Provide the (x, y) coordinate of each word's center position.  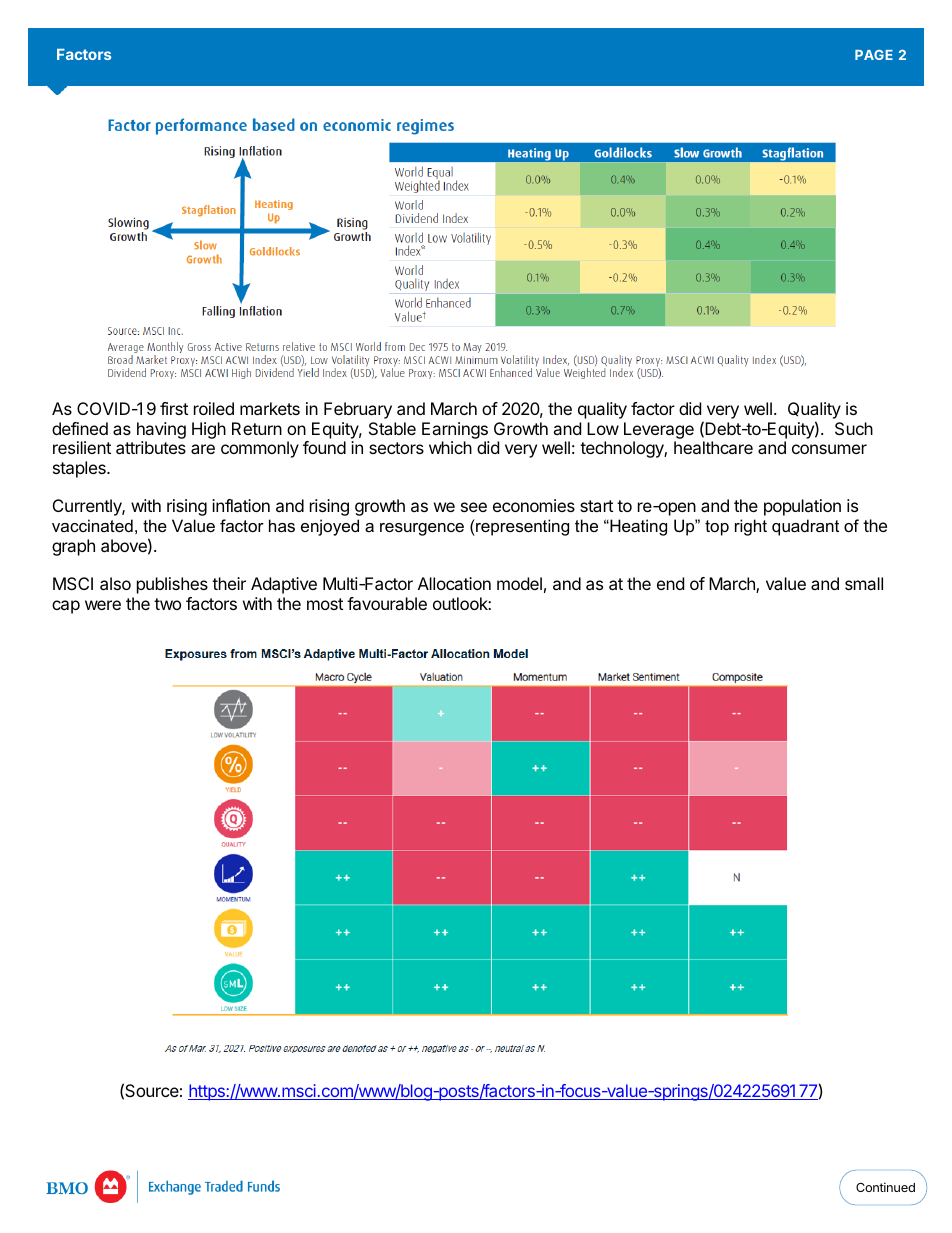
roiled (214, 408)
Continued (885, 1187)
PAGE (874, 55)
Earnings (455, 430)
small (864, 583)
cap (66, 607)
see (474, 507)
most (325, 604)
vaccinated (92, 525)
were (103, 605)
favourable (387, 603)
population (802, 507)
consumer (829, 449)
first (174, 408)
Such (854, 428)
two (167, 604)
